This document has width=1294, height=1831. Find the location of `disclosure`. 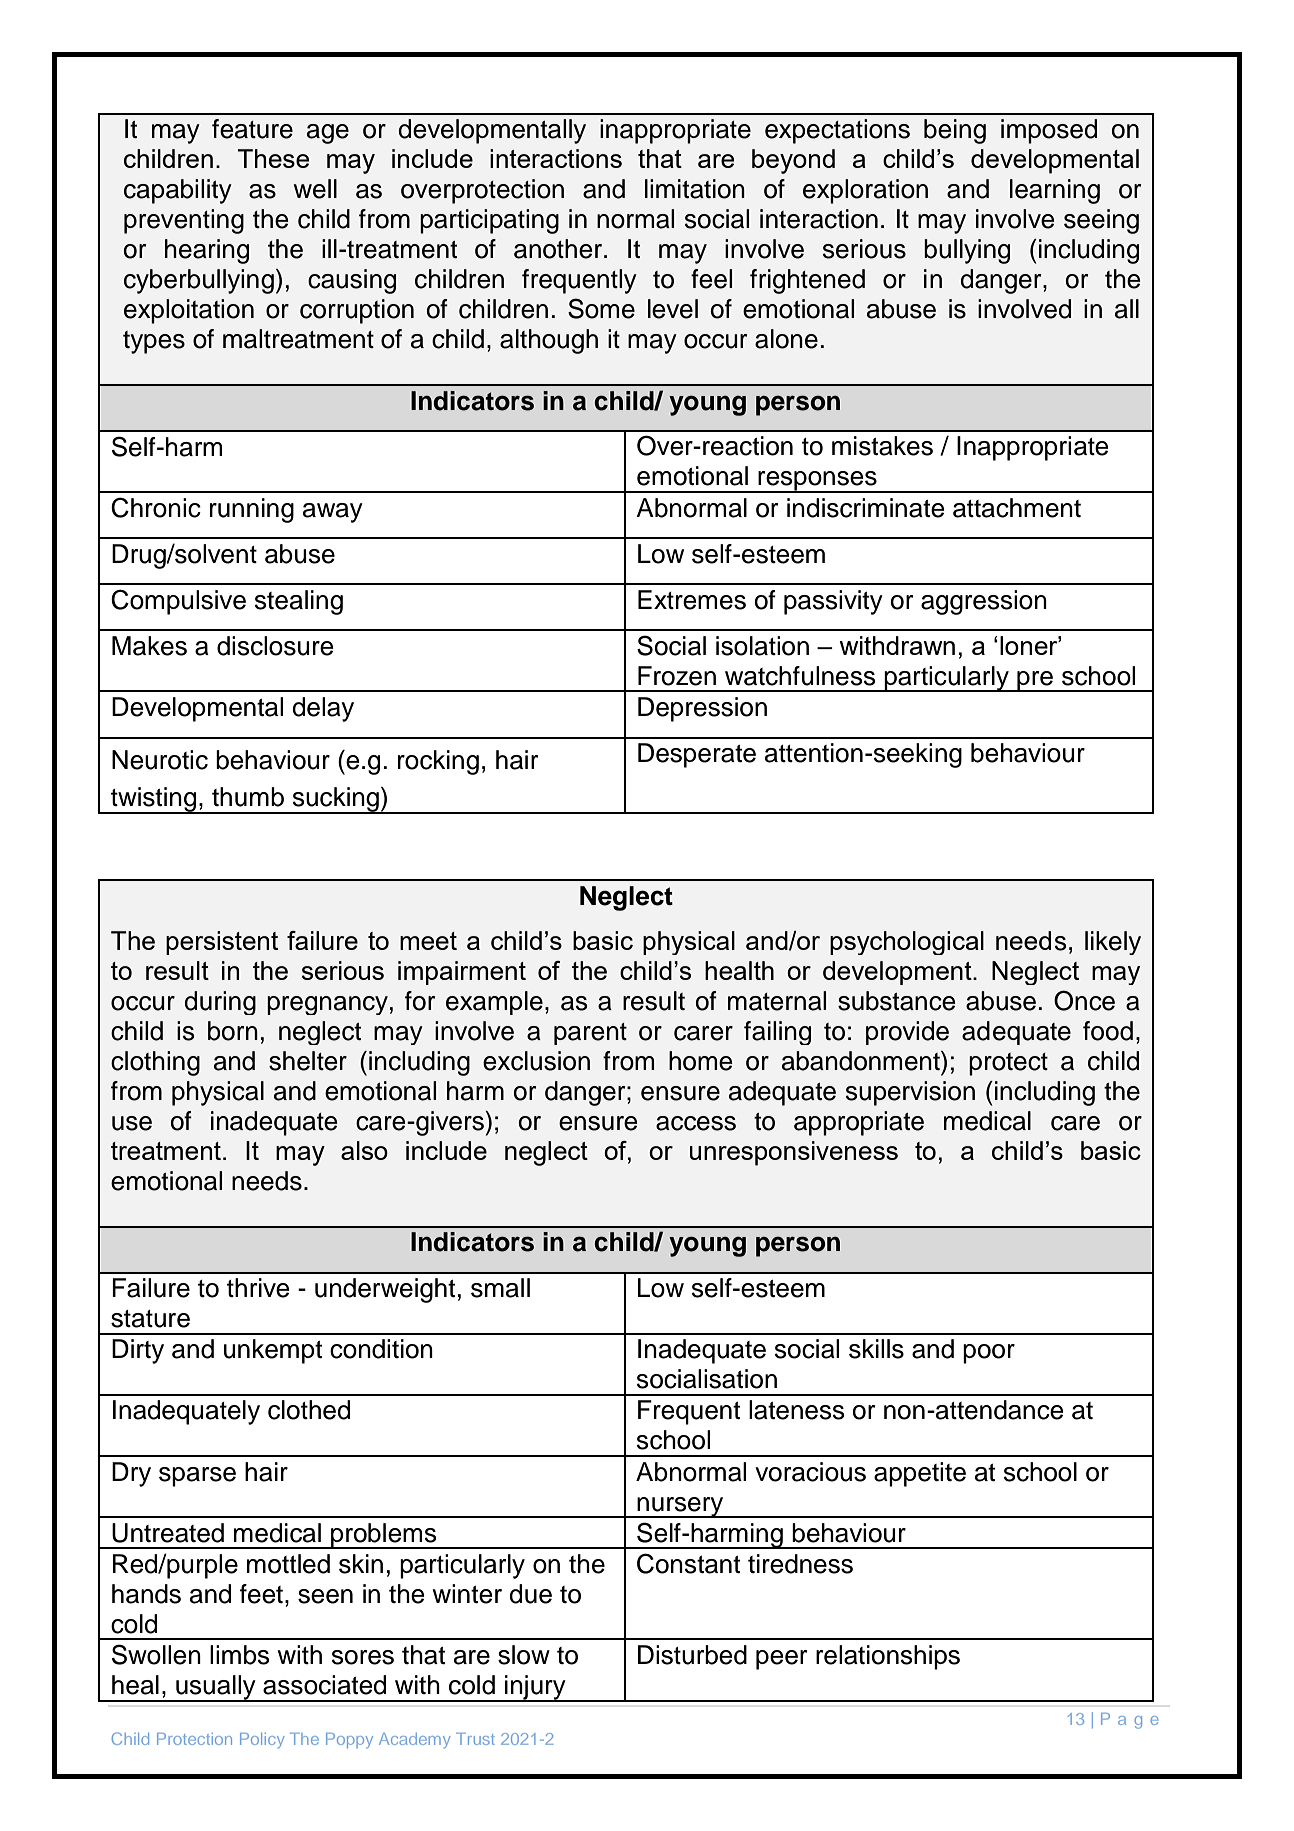

disclosure is located at coordinates (275, 646).
